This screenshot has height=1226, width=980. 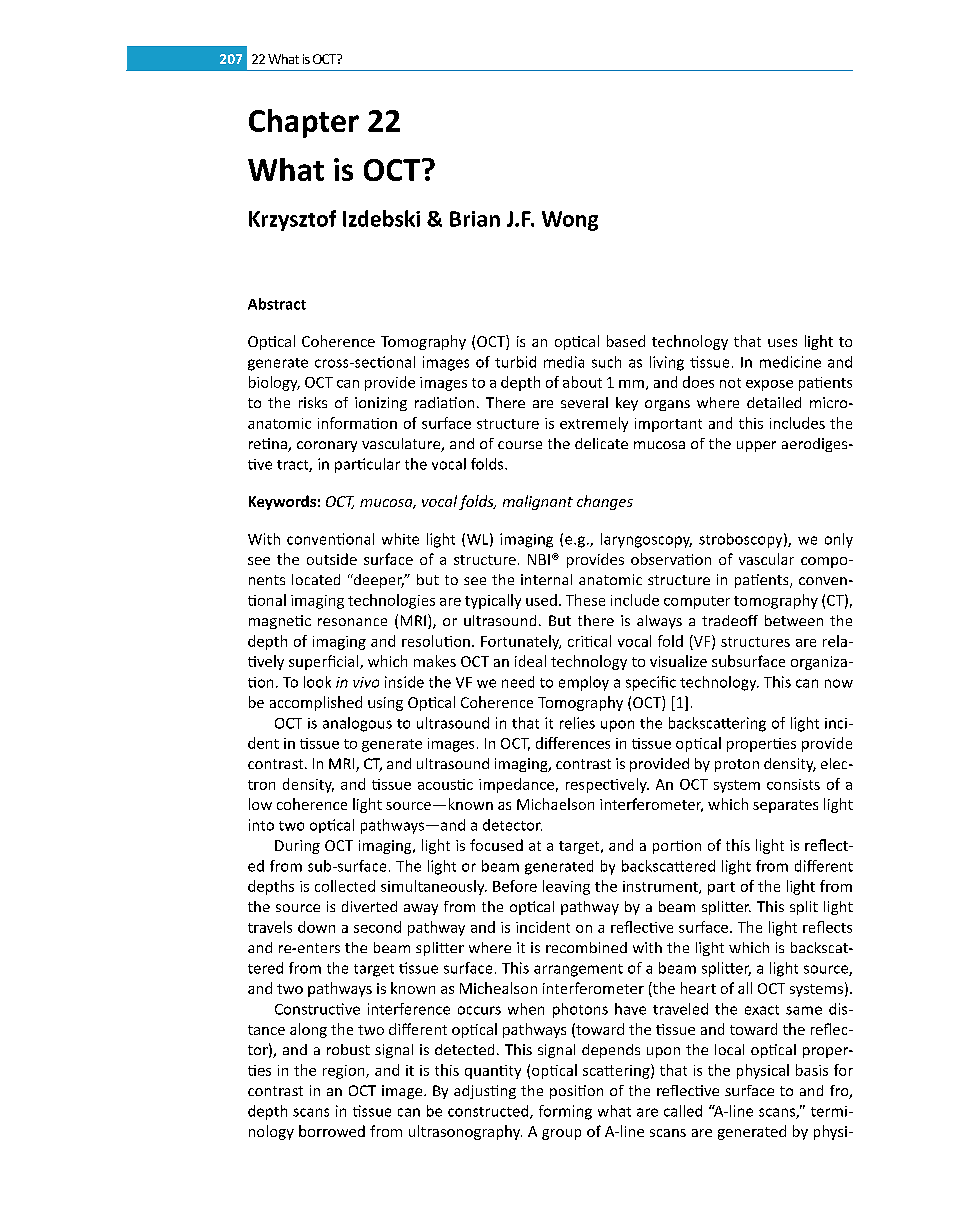 What do you see at coordinates (766, 559) in the screenshot?
I see `vascular` at bounding box center [766, 559].
